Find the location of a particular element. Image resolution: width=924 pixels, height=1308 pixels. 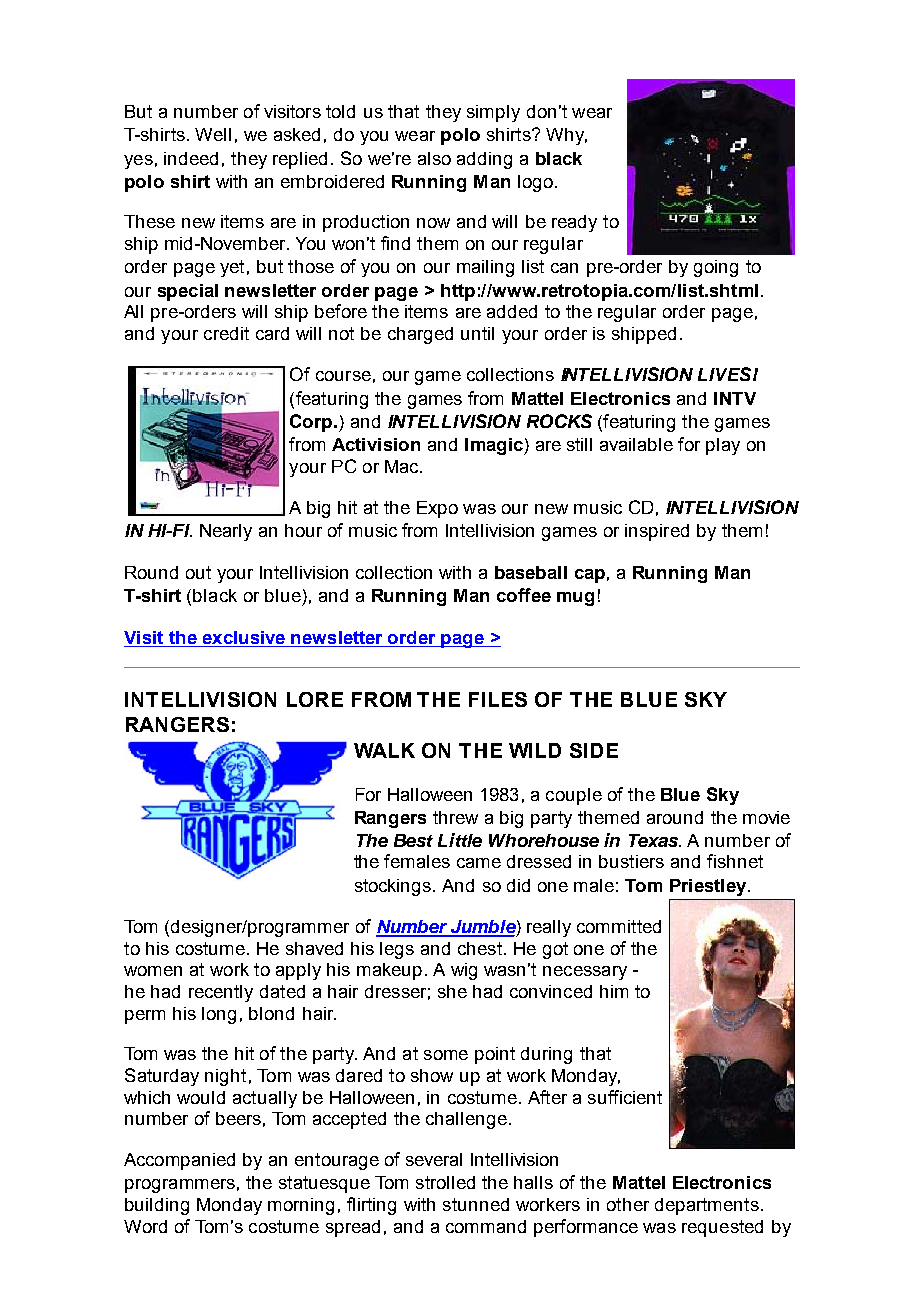

exclusive is located at coordinates (244, 639).
